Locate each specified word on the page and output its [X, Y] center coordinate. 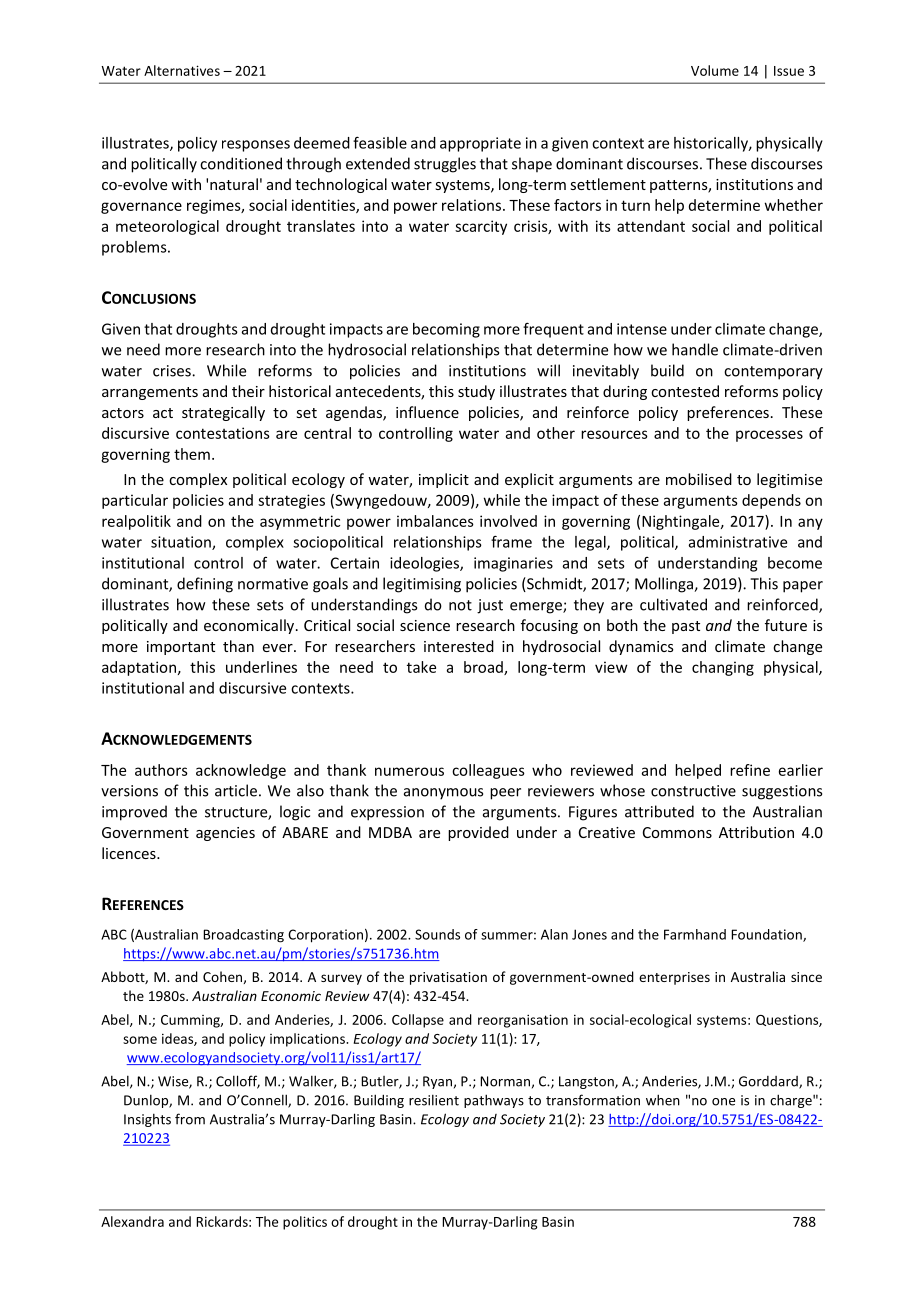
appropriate [480, 144]
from [190, 1119]
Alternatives [182, 70]
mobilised [699, 479]
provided [478, 833]
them [192, 454]
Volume [715, 70]
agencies [225, 834]
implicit [444, 480]
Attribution [756, 832]
